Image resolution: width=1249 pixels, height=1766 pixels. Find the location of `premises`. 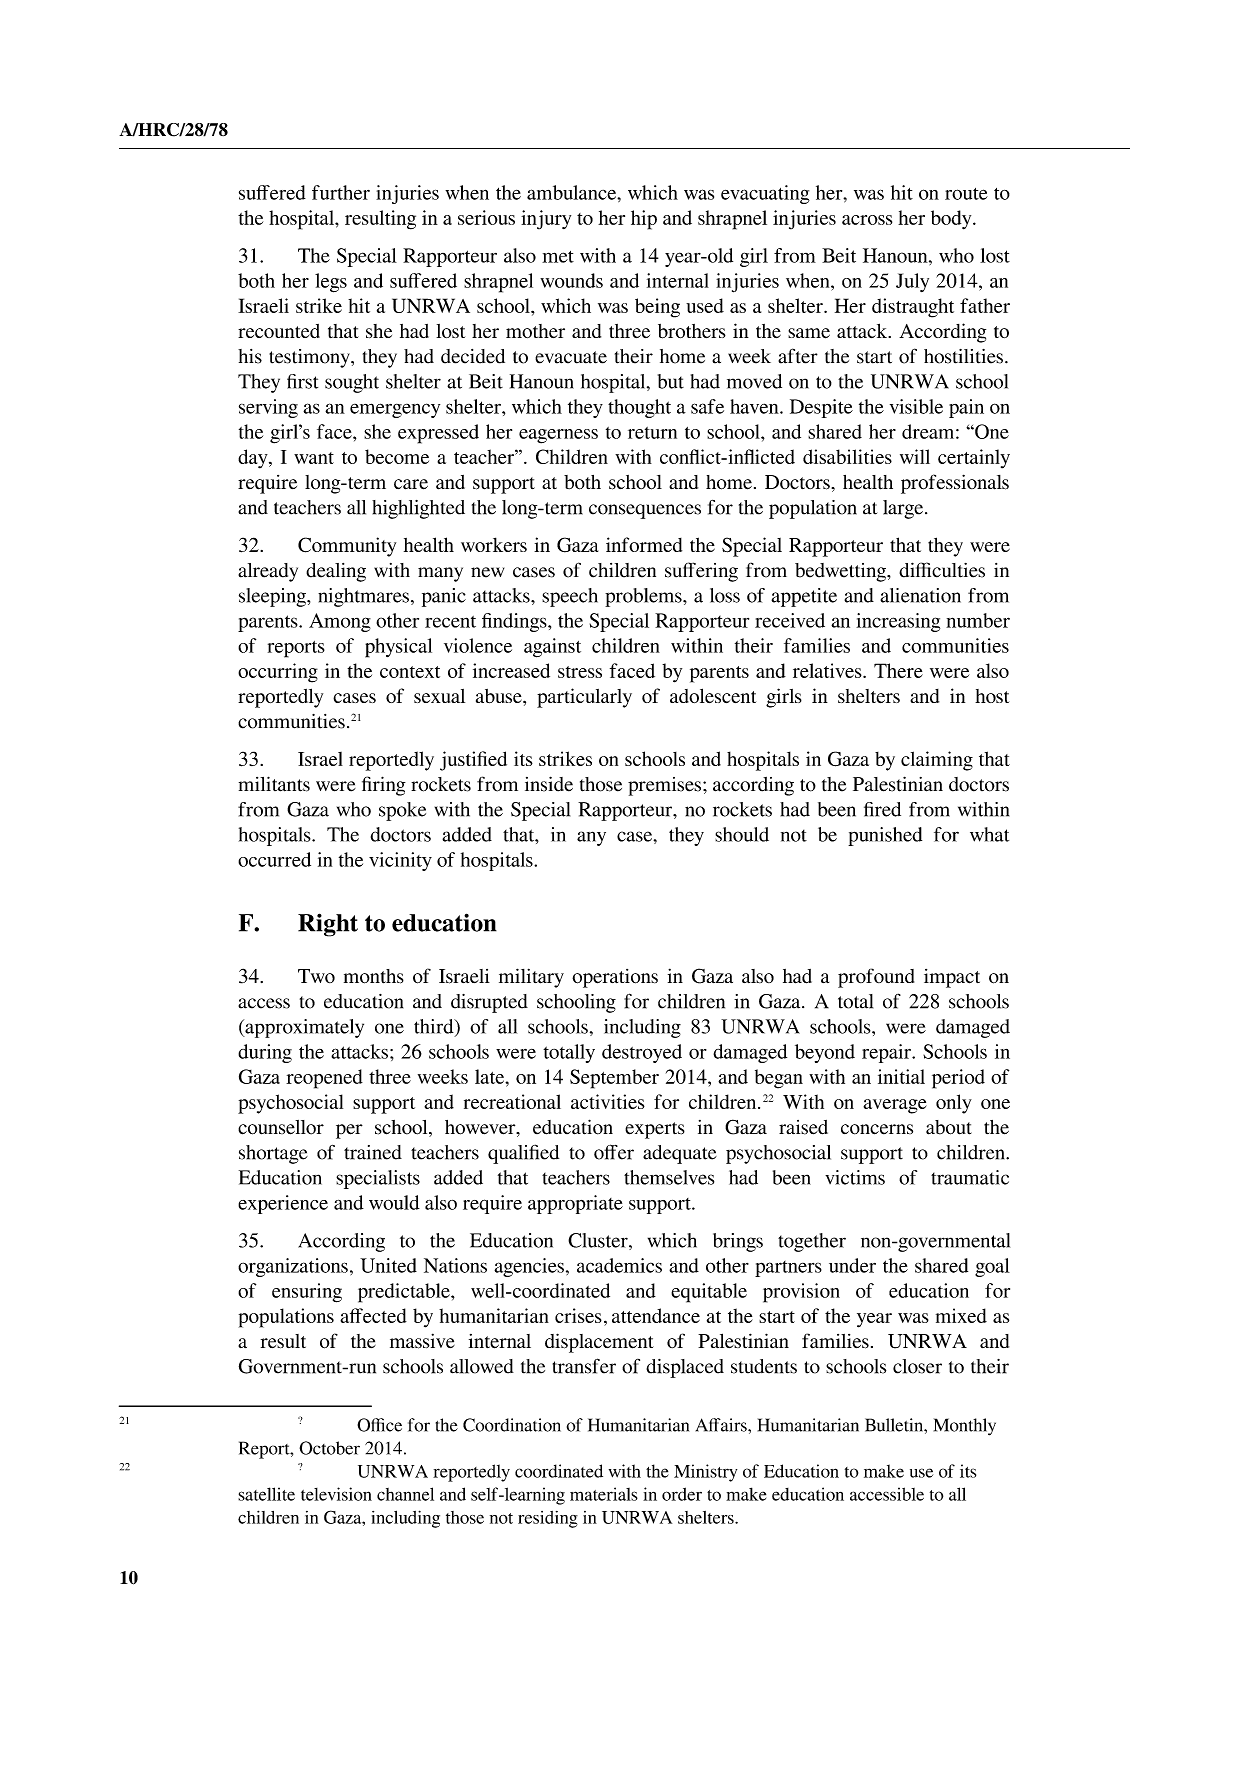

premises is located at coordinates (666, 786).
